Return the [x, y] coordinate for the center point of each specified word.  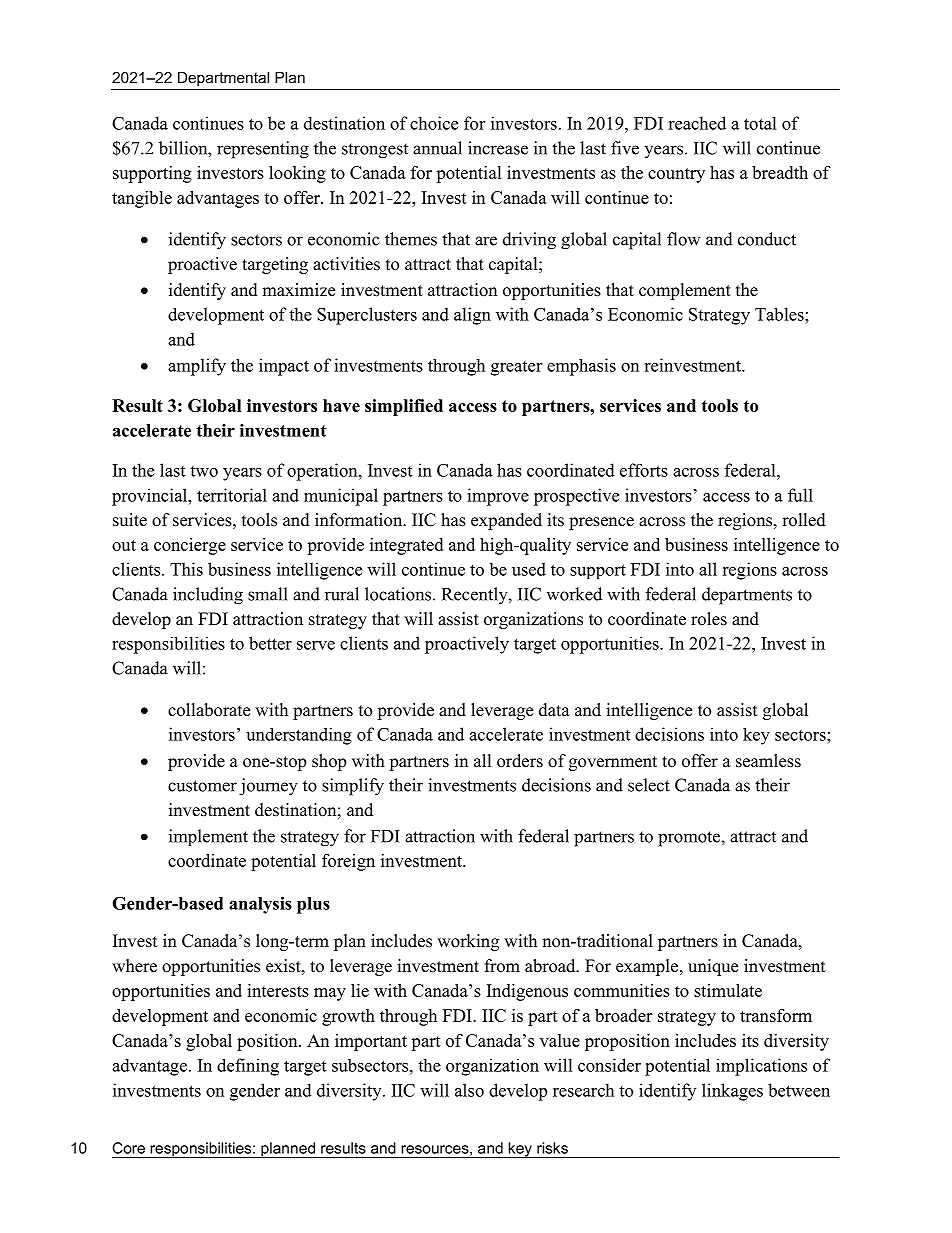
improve [498, 497]
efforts [644, 470]
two [204, 471]
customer [202, 786]
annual [437, 148]
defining [248, 1067]
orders [520, 761]
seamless [768, 761]
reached [697, 123]
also [469, 1090]
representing [263, 150]
